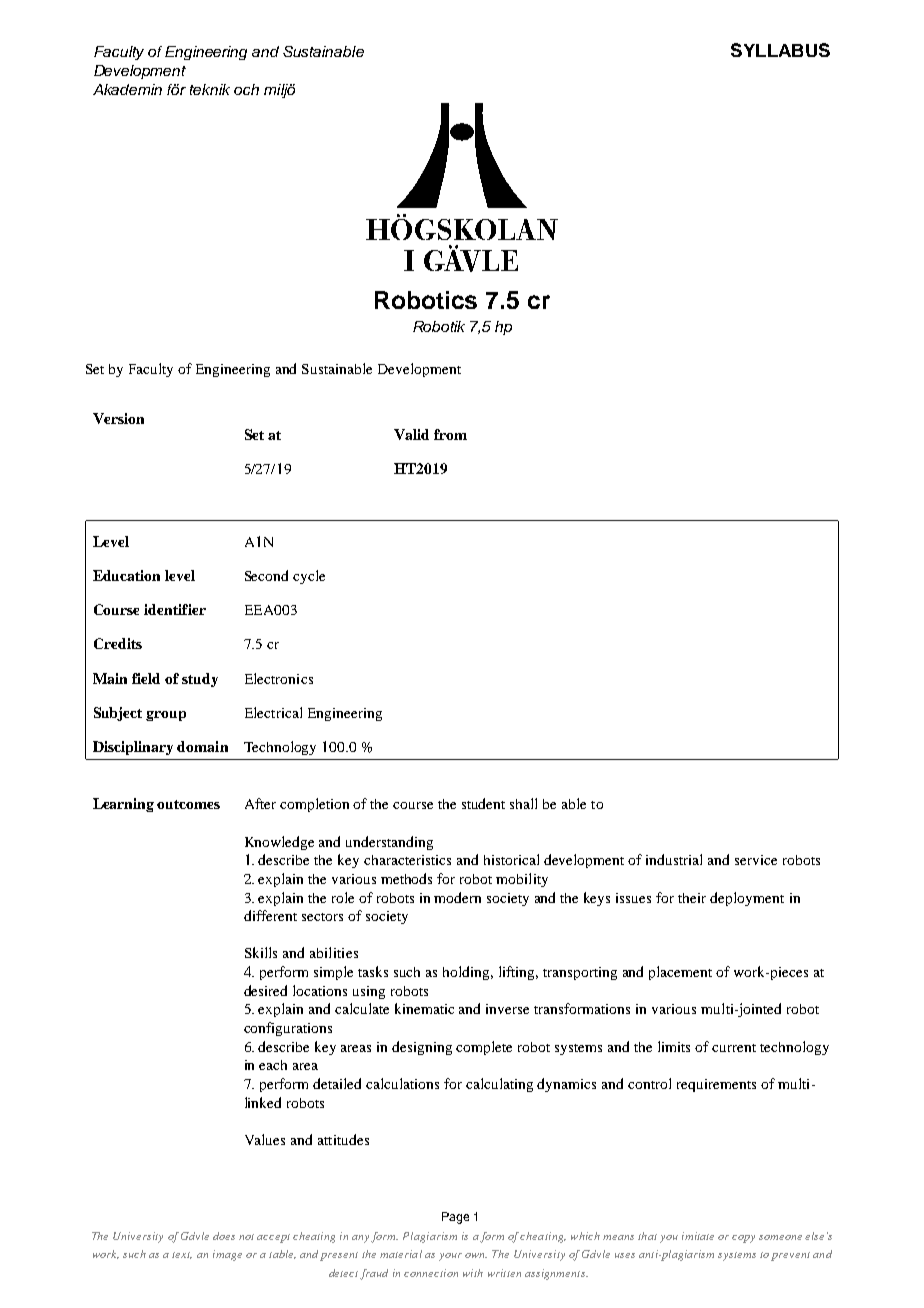 This image has width=924, height=1308. What do you see at coordinates (224, 1236) in the image?
I see `does` at bounding box center [224, 1236].
